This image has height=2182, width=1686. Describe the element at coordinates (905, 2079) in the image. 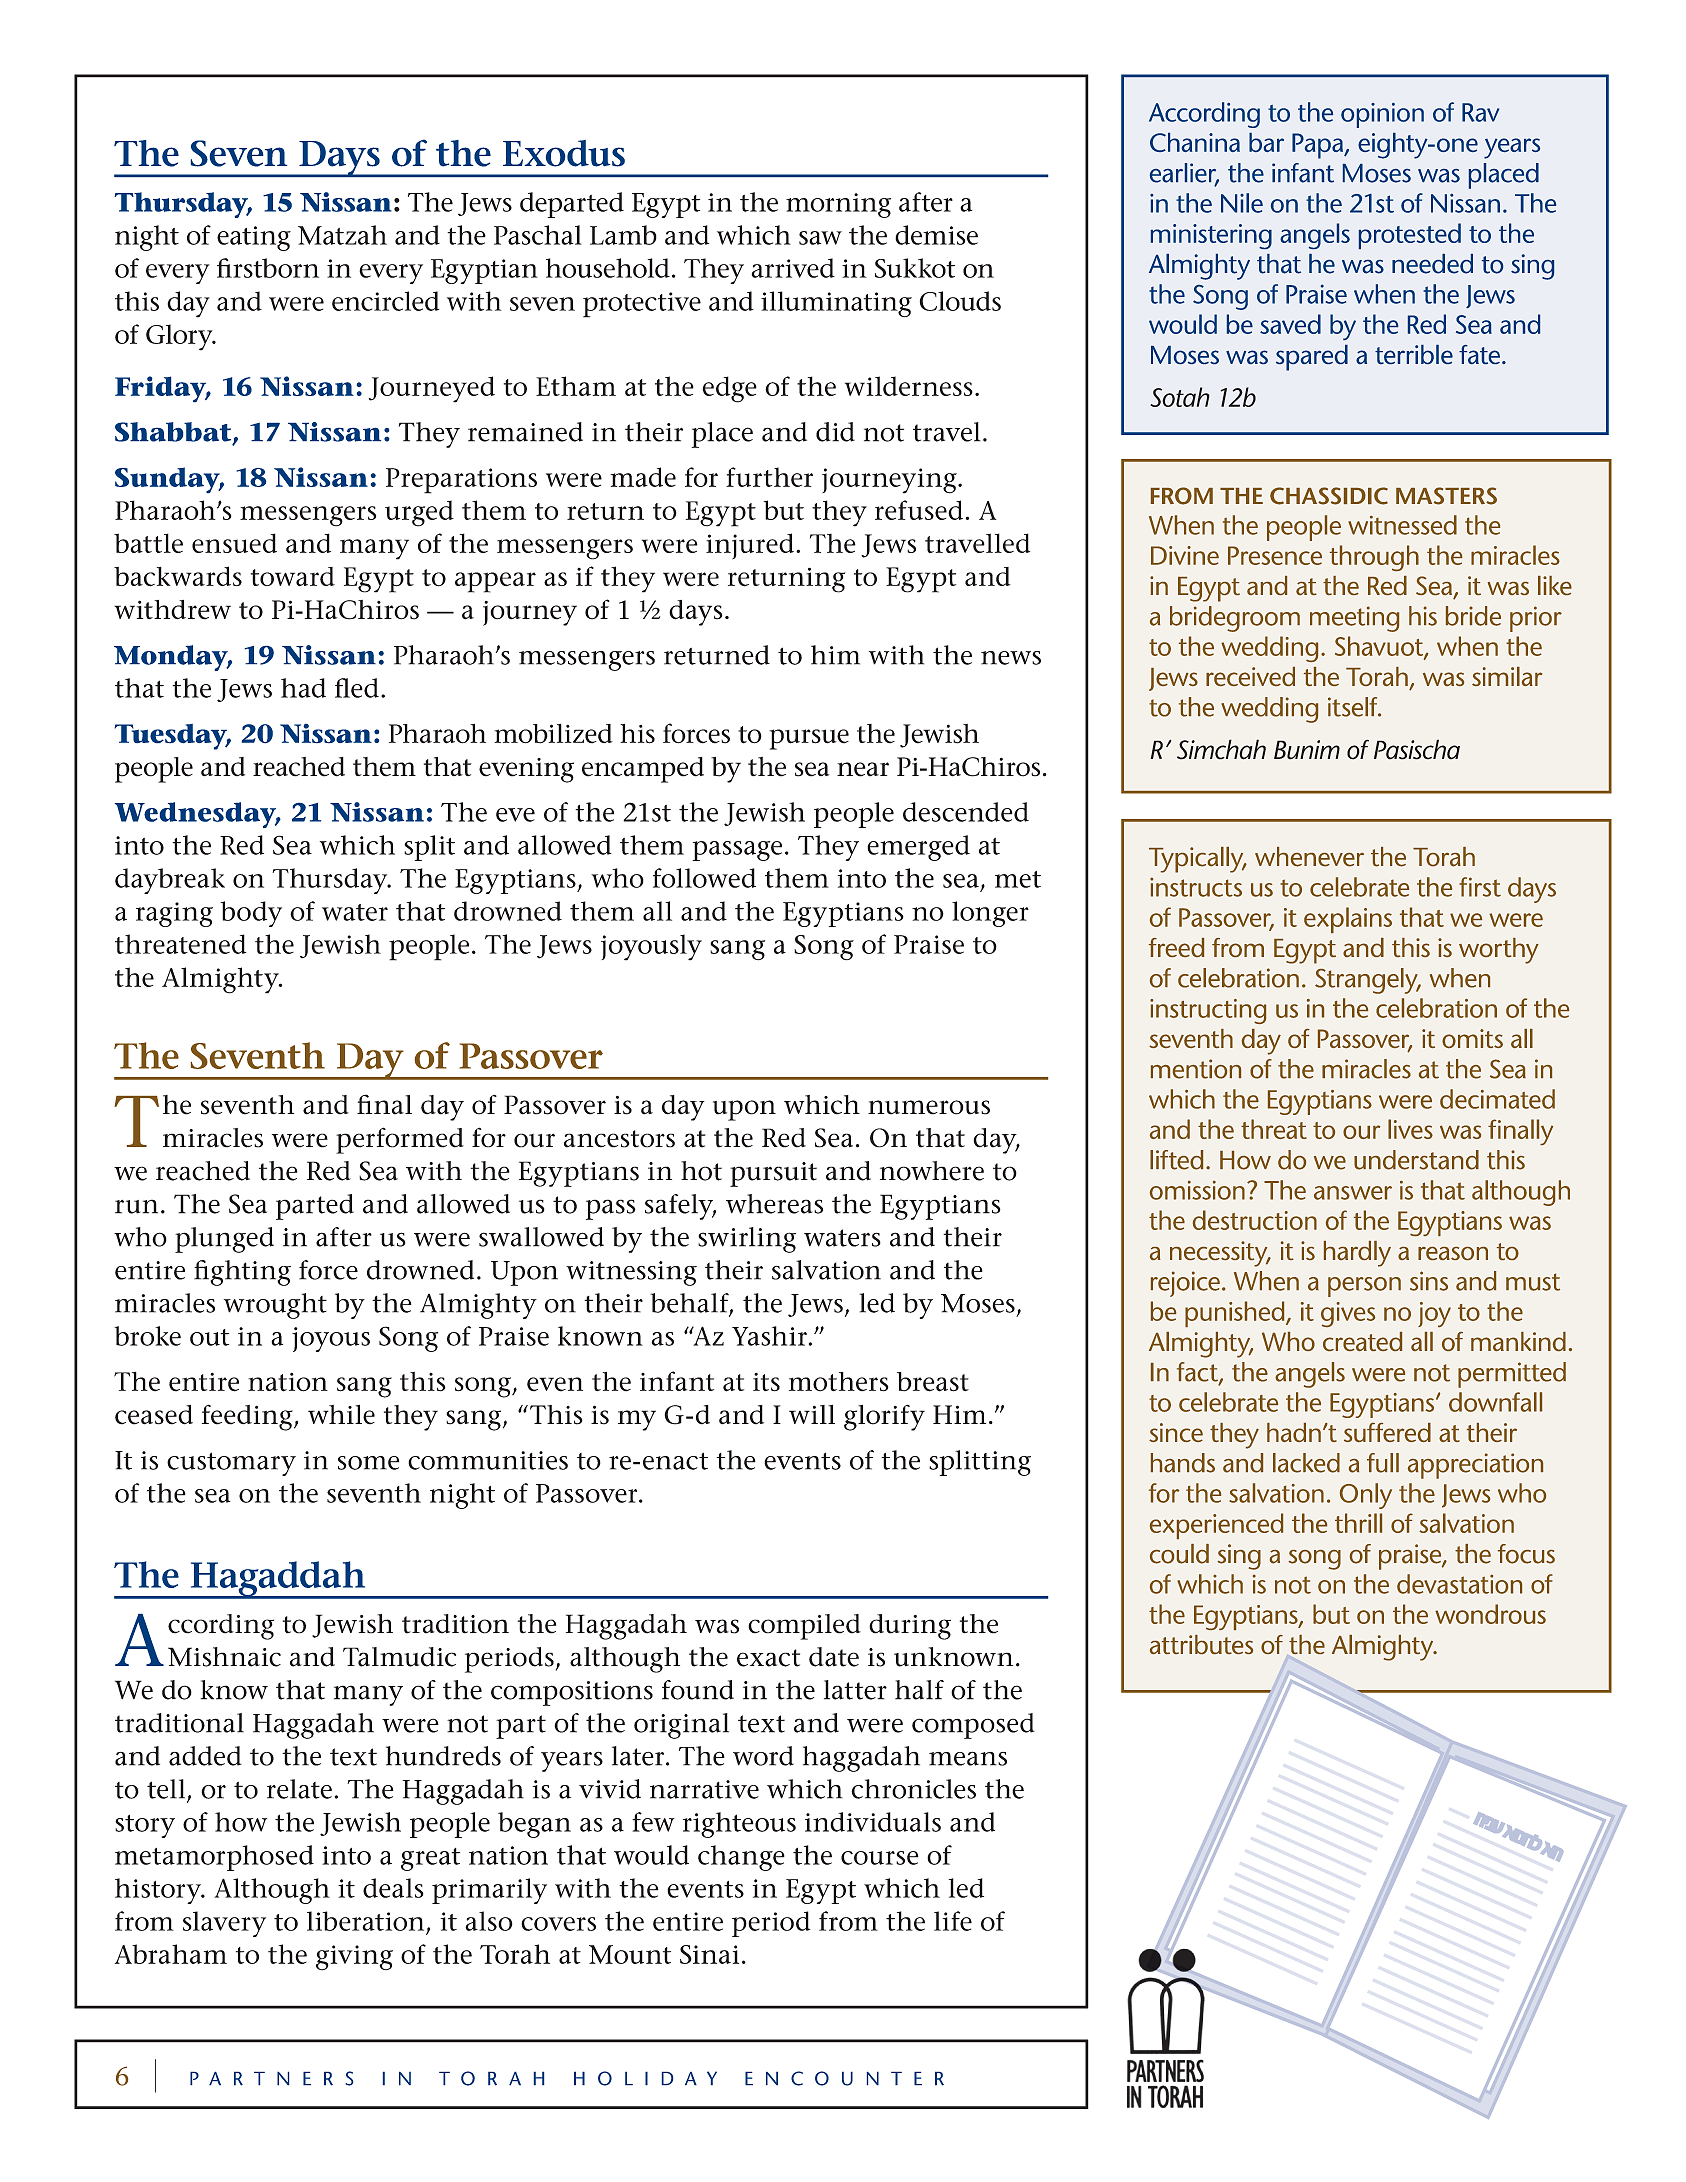

I see `nter` at that location.
